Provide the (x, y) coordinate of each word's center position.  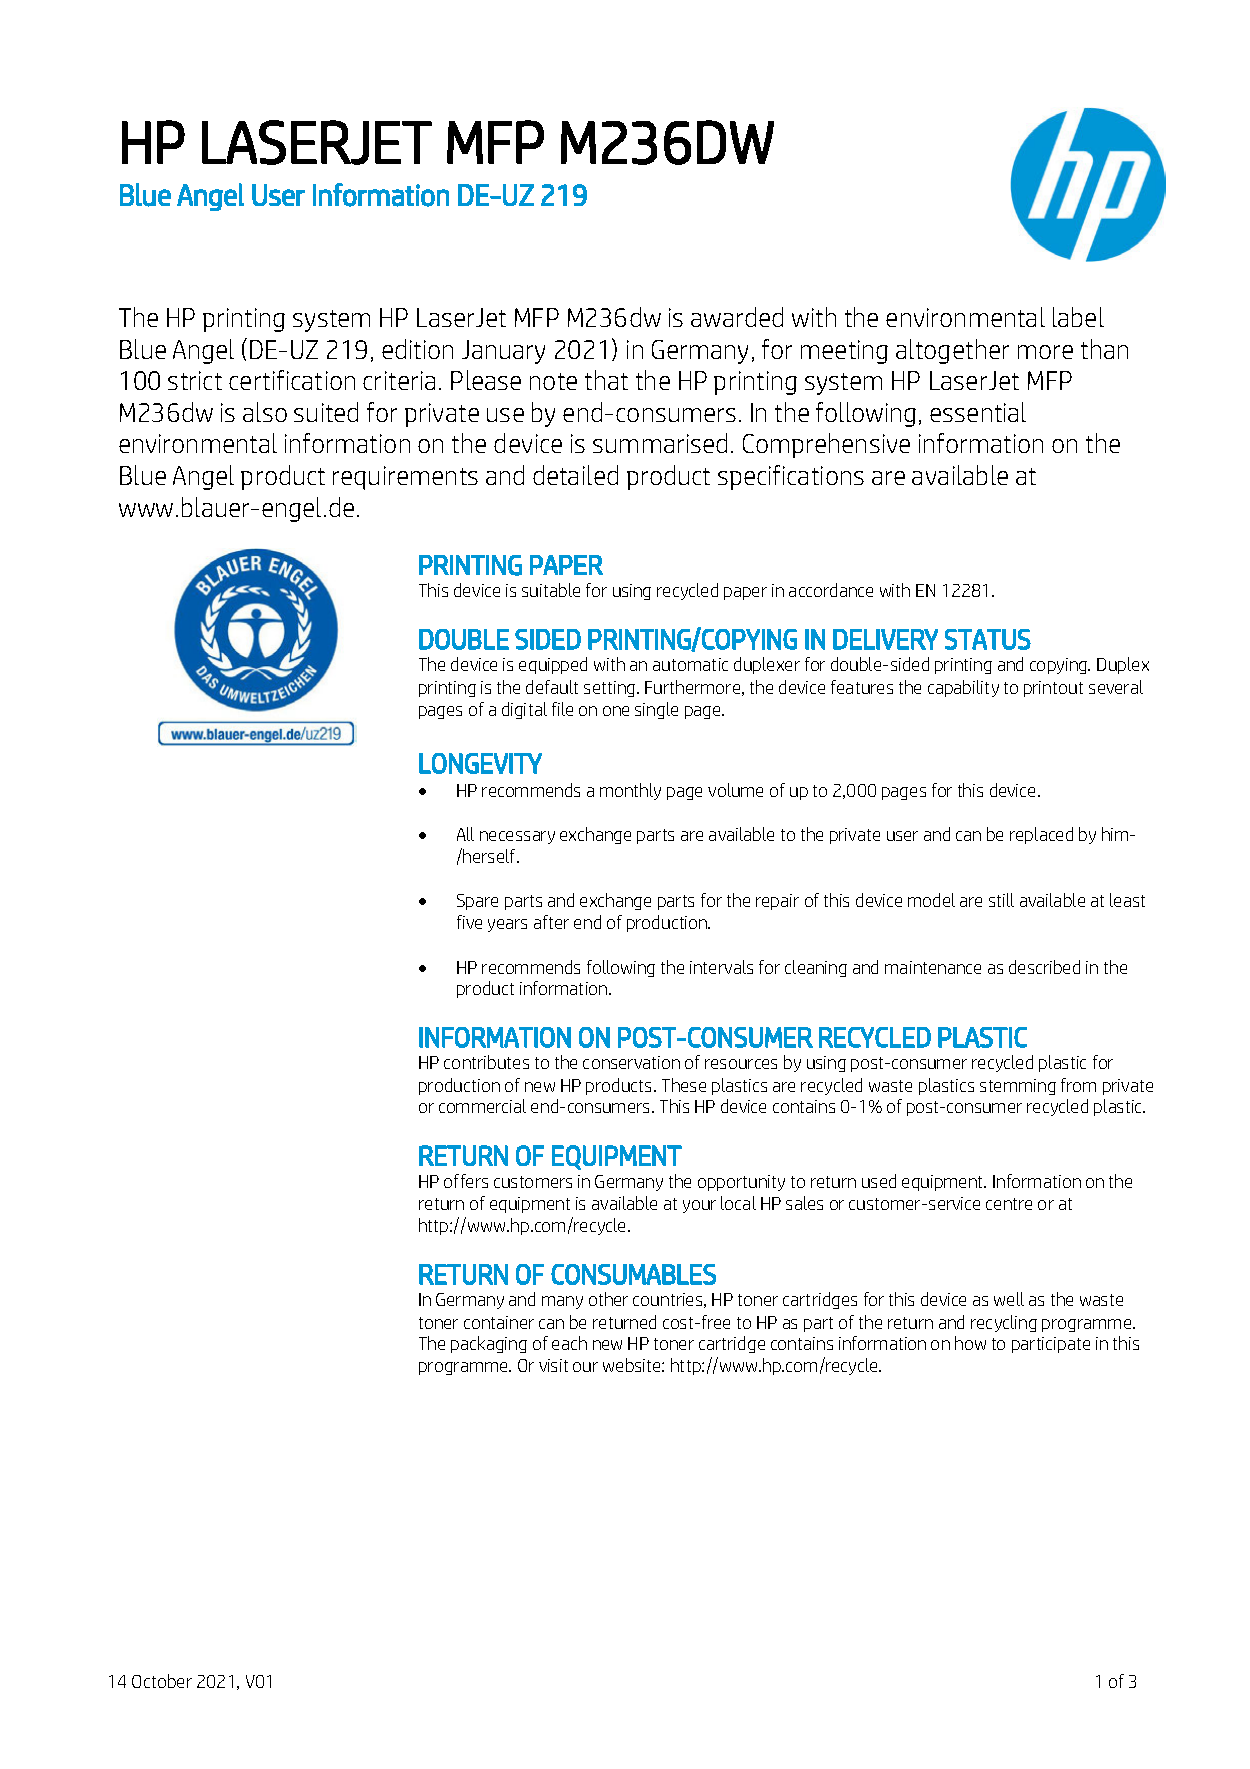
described (1044, 967)
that (606, 380)
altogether (952, 351)
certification (292, 380)
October (162, 1681)
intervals (721, 967)
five (469, 922)
